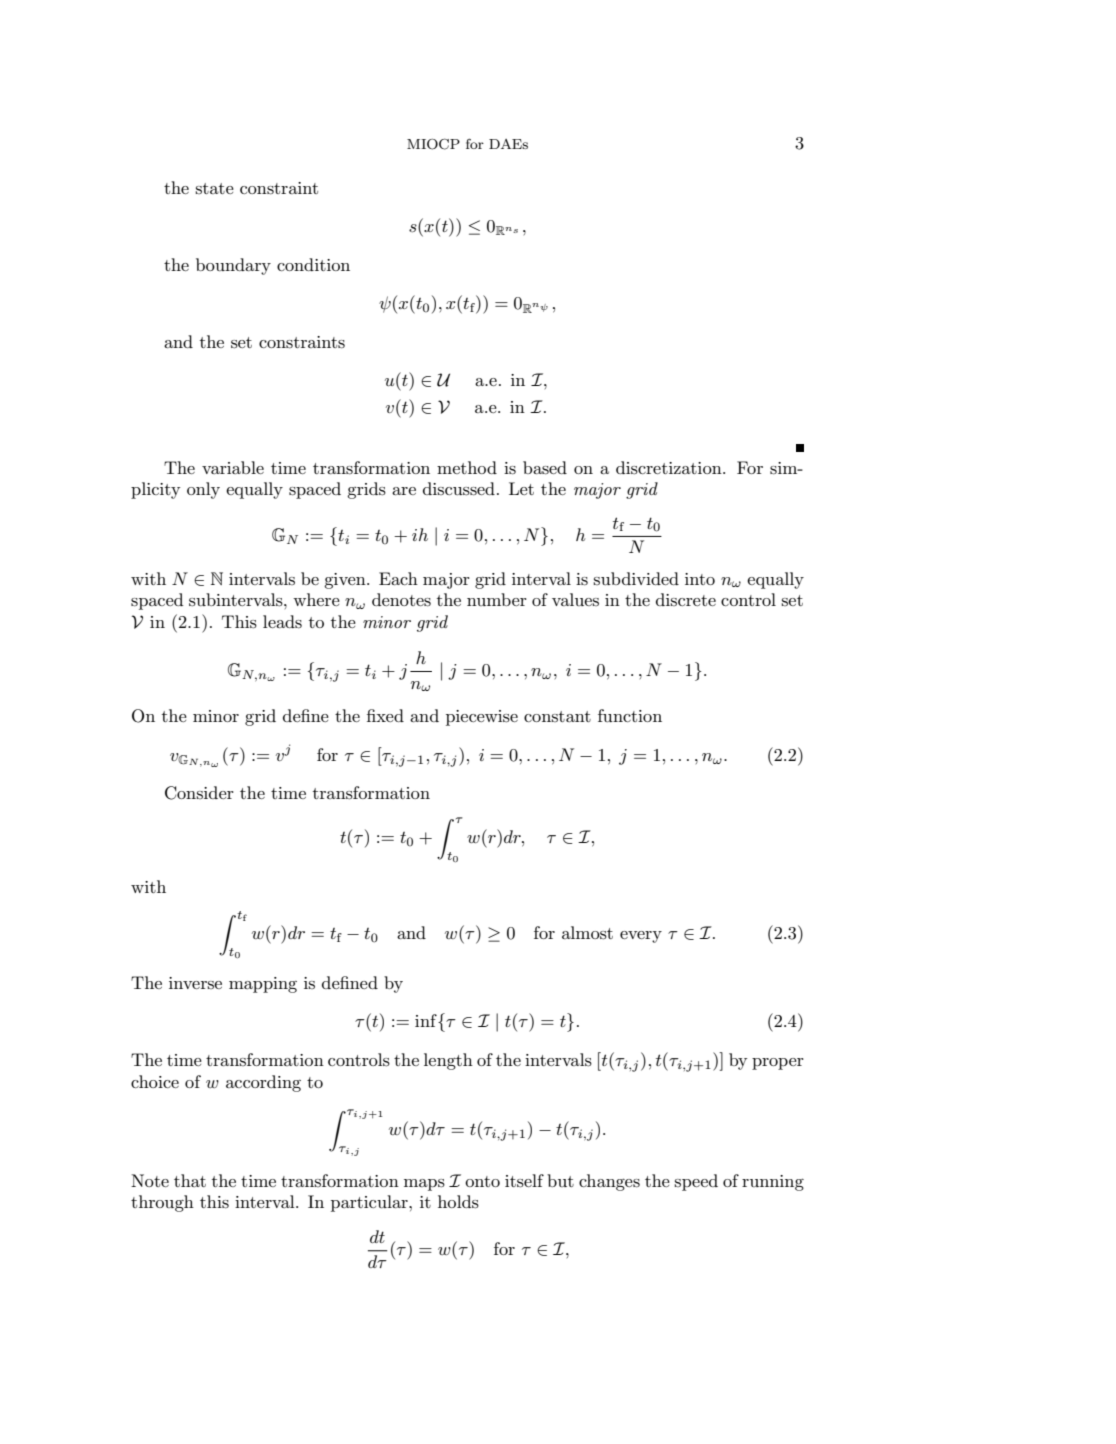 The width and height of the page is (1116, 1444). I want to click on discretization, so click(670, 468).
